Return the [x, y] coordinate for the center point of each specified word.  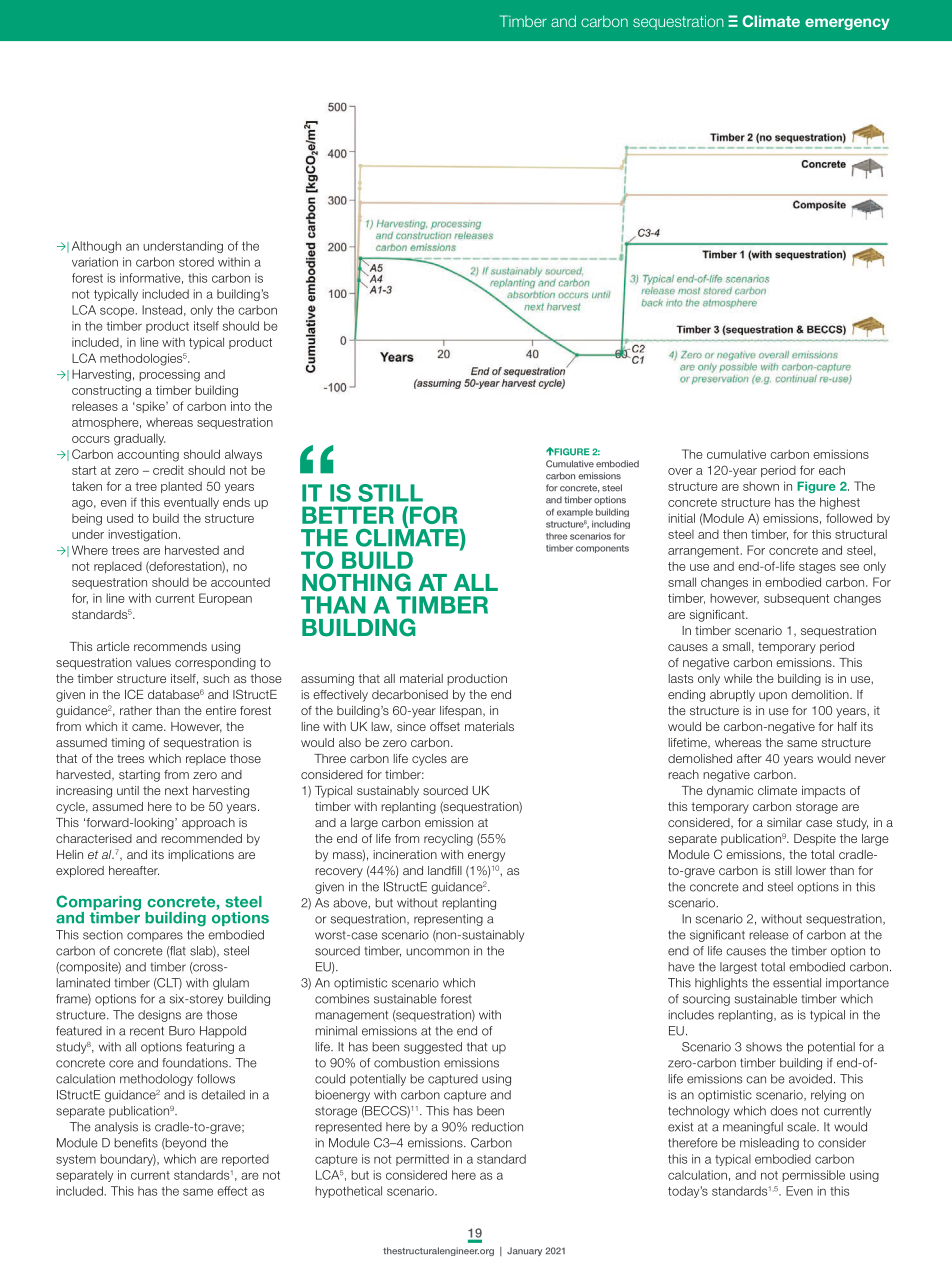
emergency [847, 24]
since [411, 726]
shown [761, 486]
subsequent [796, 599]
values [153, 662]
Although [96, 247]
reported [245, 1160]
